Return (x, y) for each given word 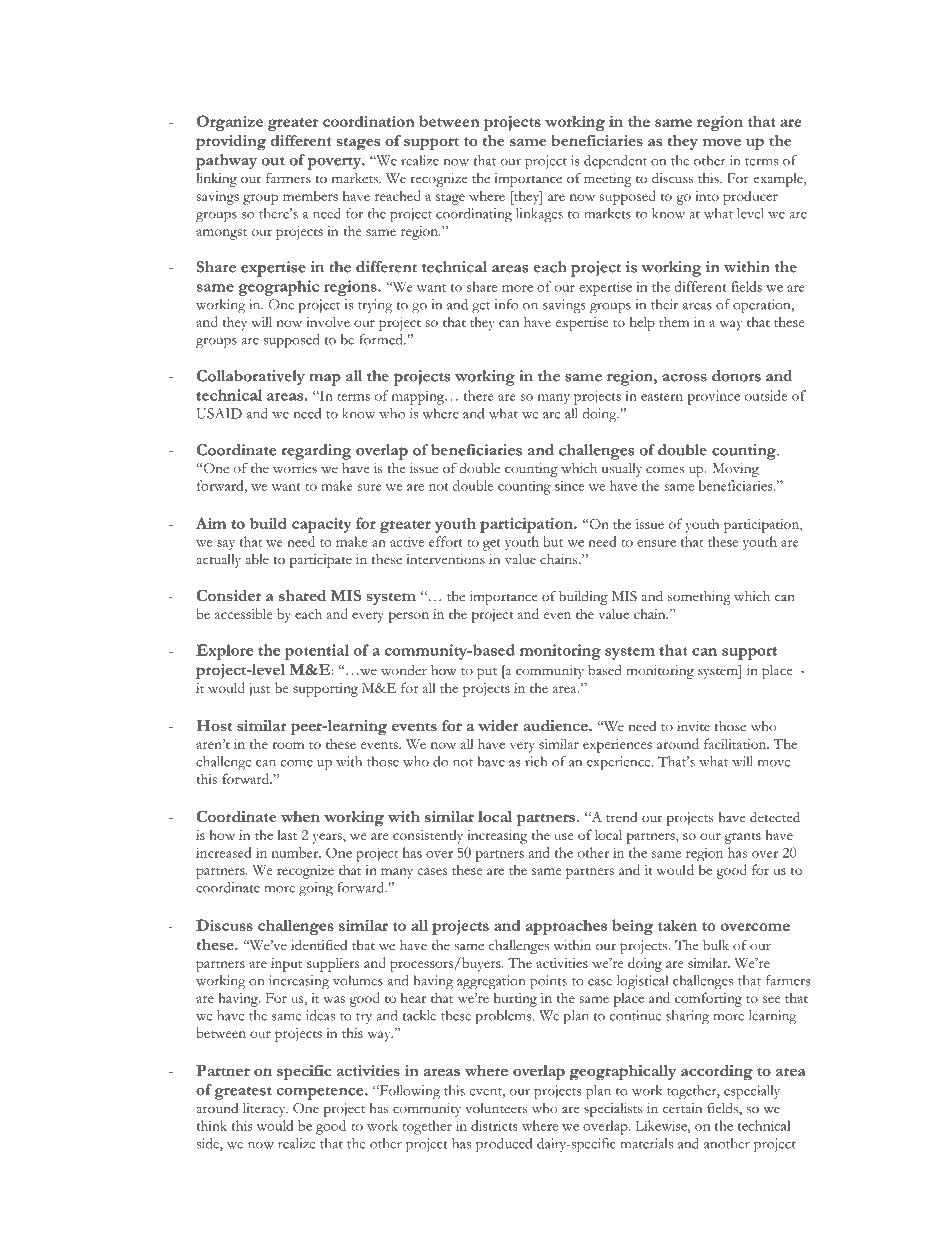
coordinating (474, 215)
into (707, 196)
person (408, 617)
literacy (265, 1110)
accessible (243, 613)
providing (231, 143)
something (699, 598)
